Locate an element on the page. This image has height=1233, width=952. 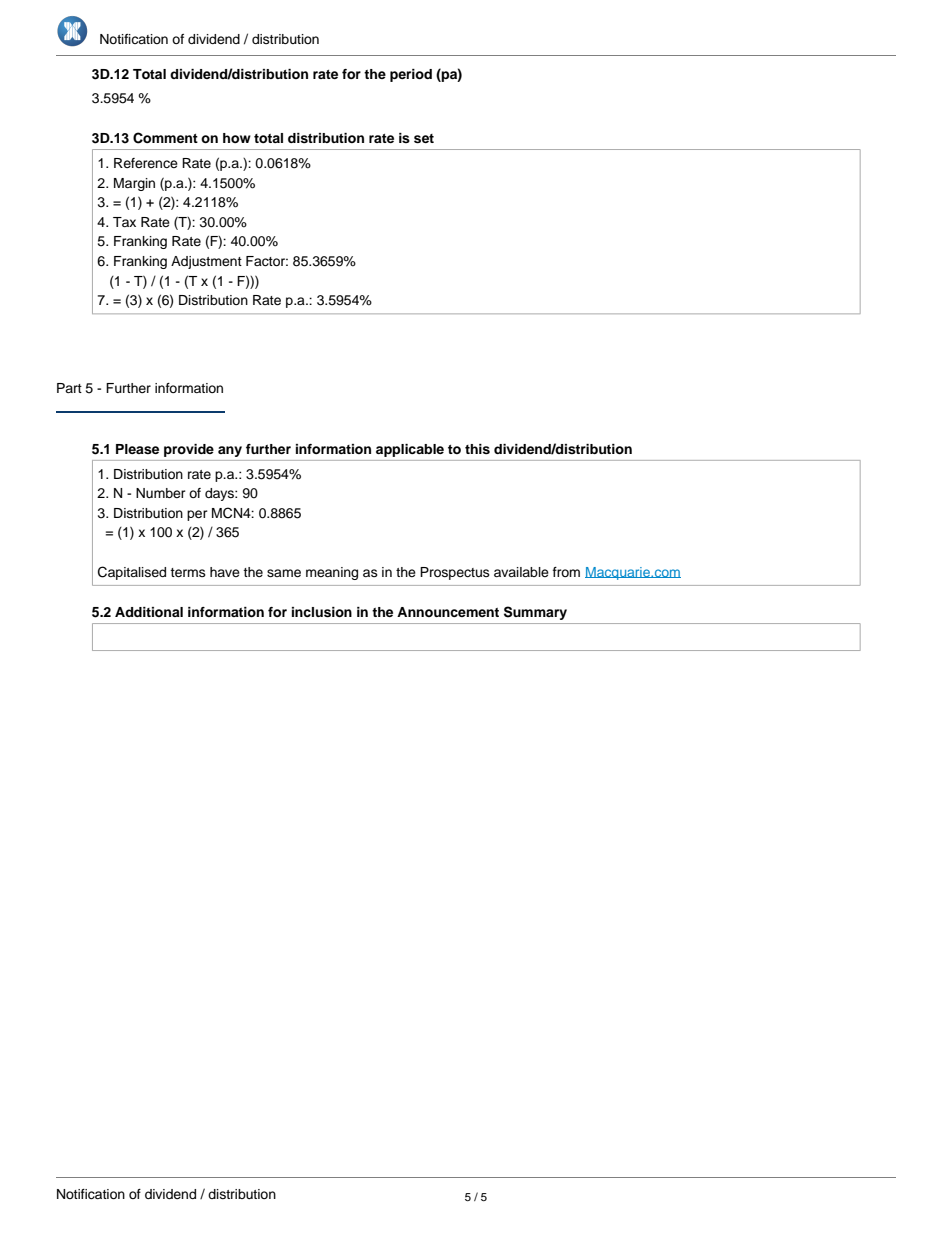
any is located at coordinates (230, 451).
